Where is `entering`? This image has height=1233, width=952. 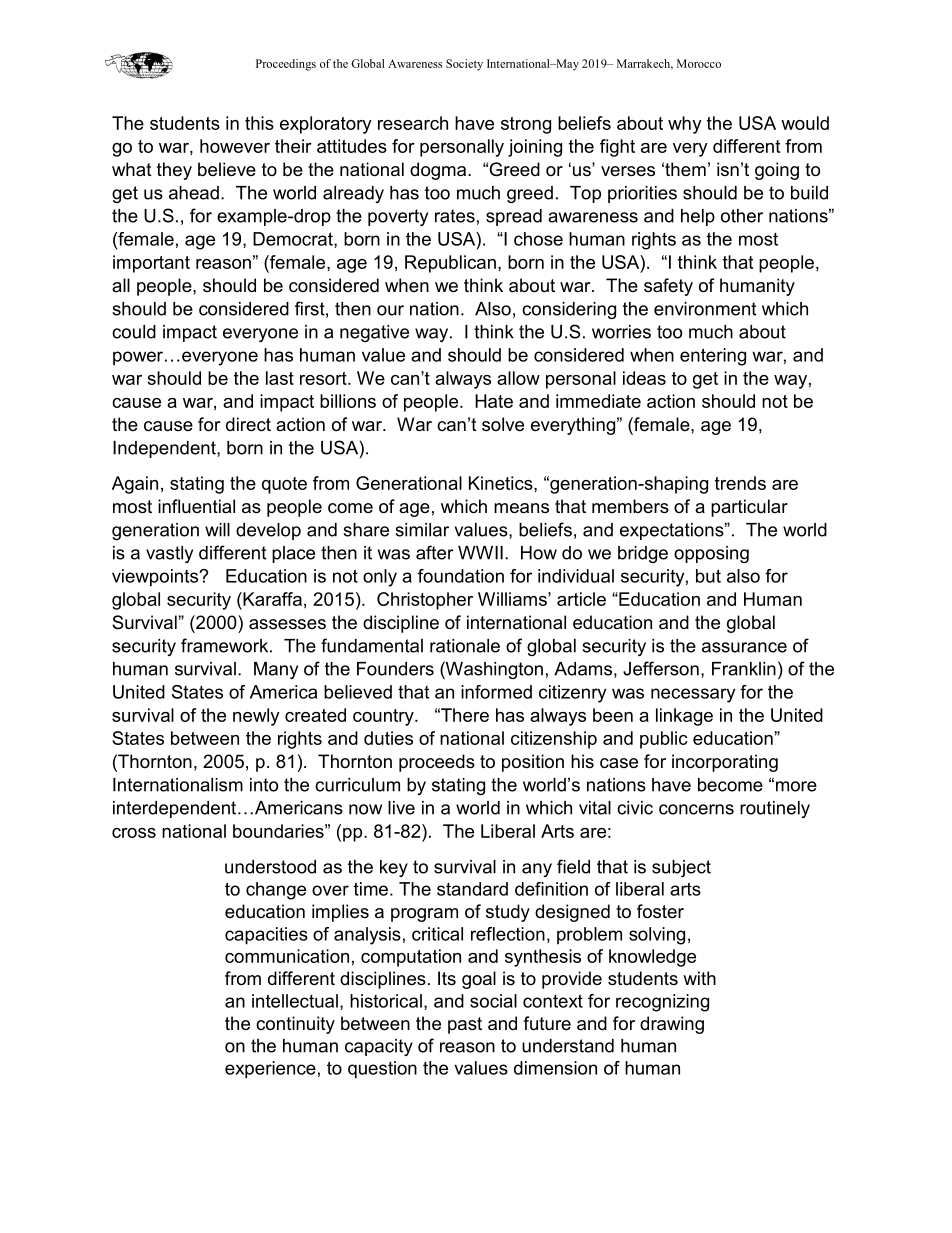 entering is located at coordinates (713, 357).
